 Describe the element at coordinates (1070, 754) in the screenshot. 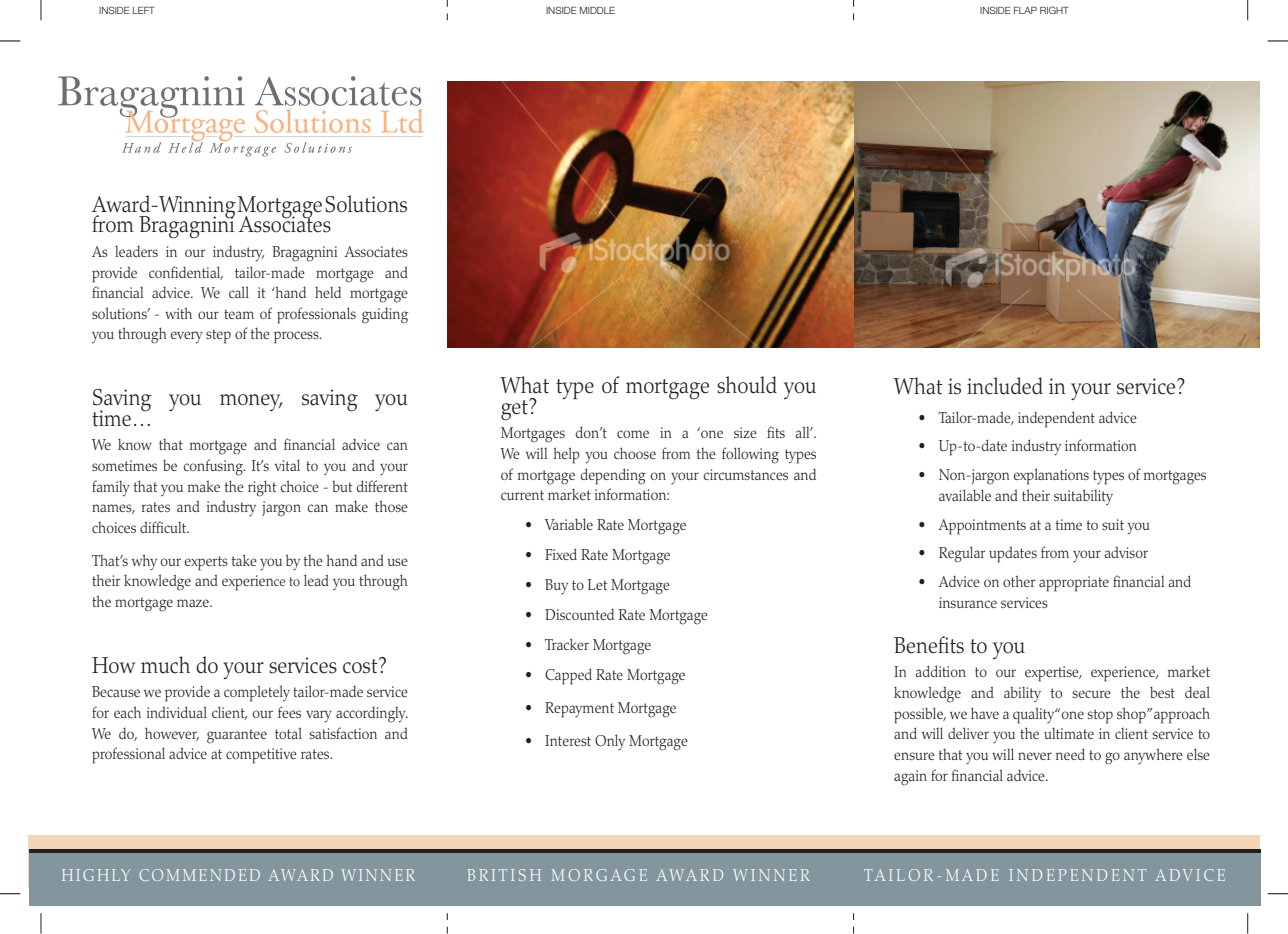

I see `need` at that location.
